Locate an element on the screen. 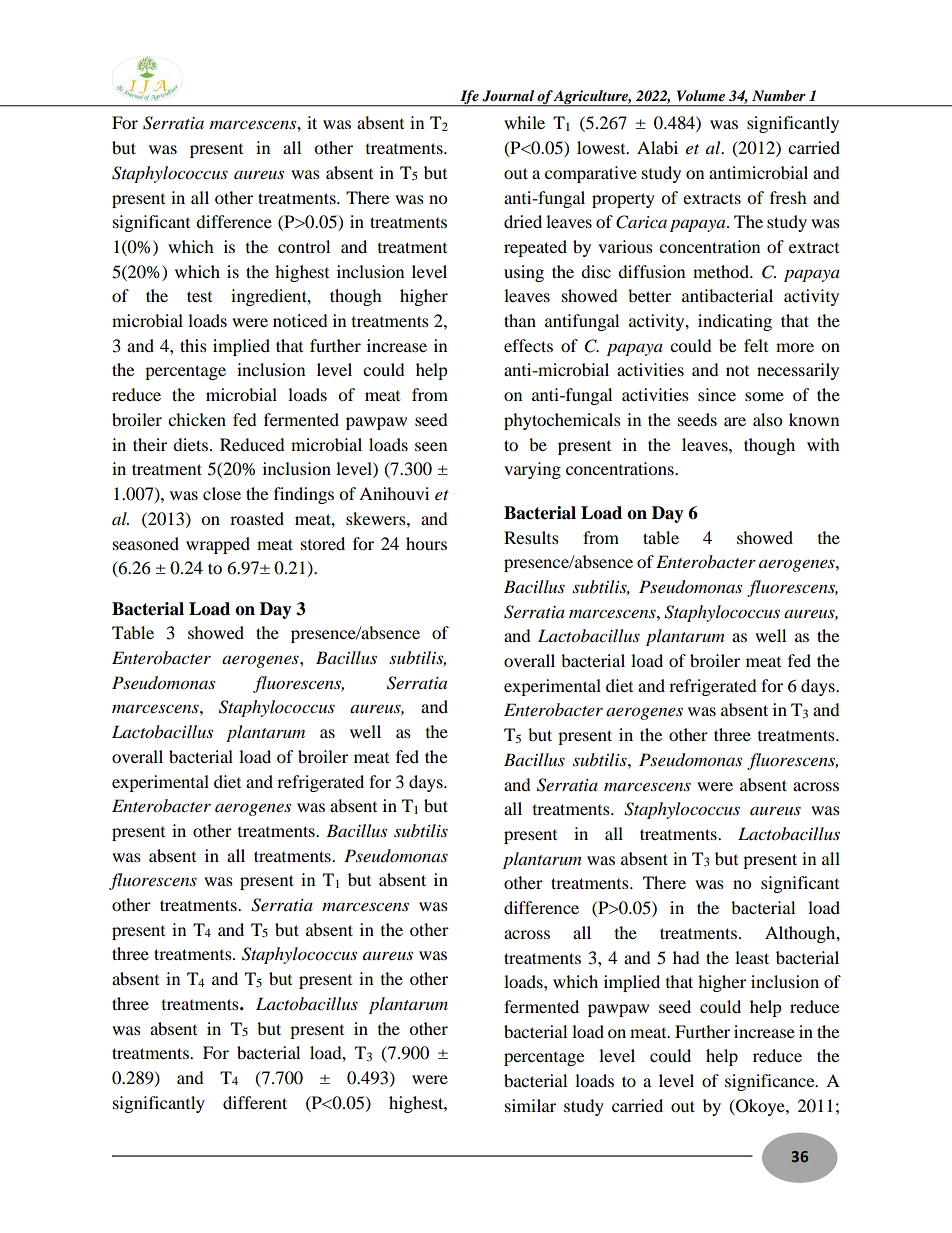 The height and width of the screenshot is (1233, 952). Number is located at coordinates (779, 95).
